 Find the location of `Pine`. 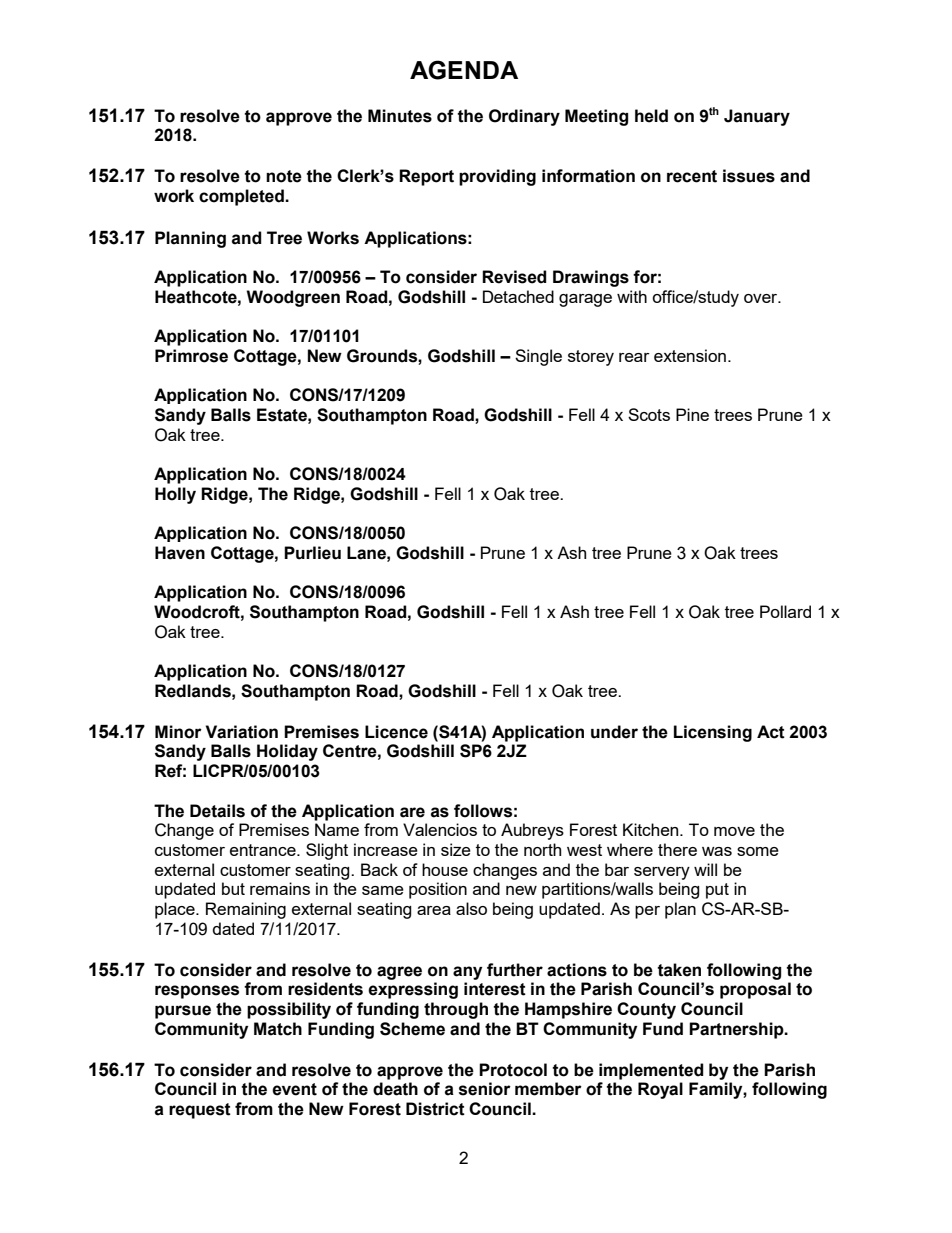

Pine is located at coordinates (692, 414).
